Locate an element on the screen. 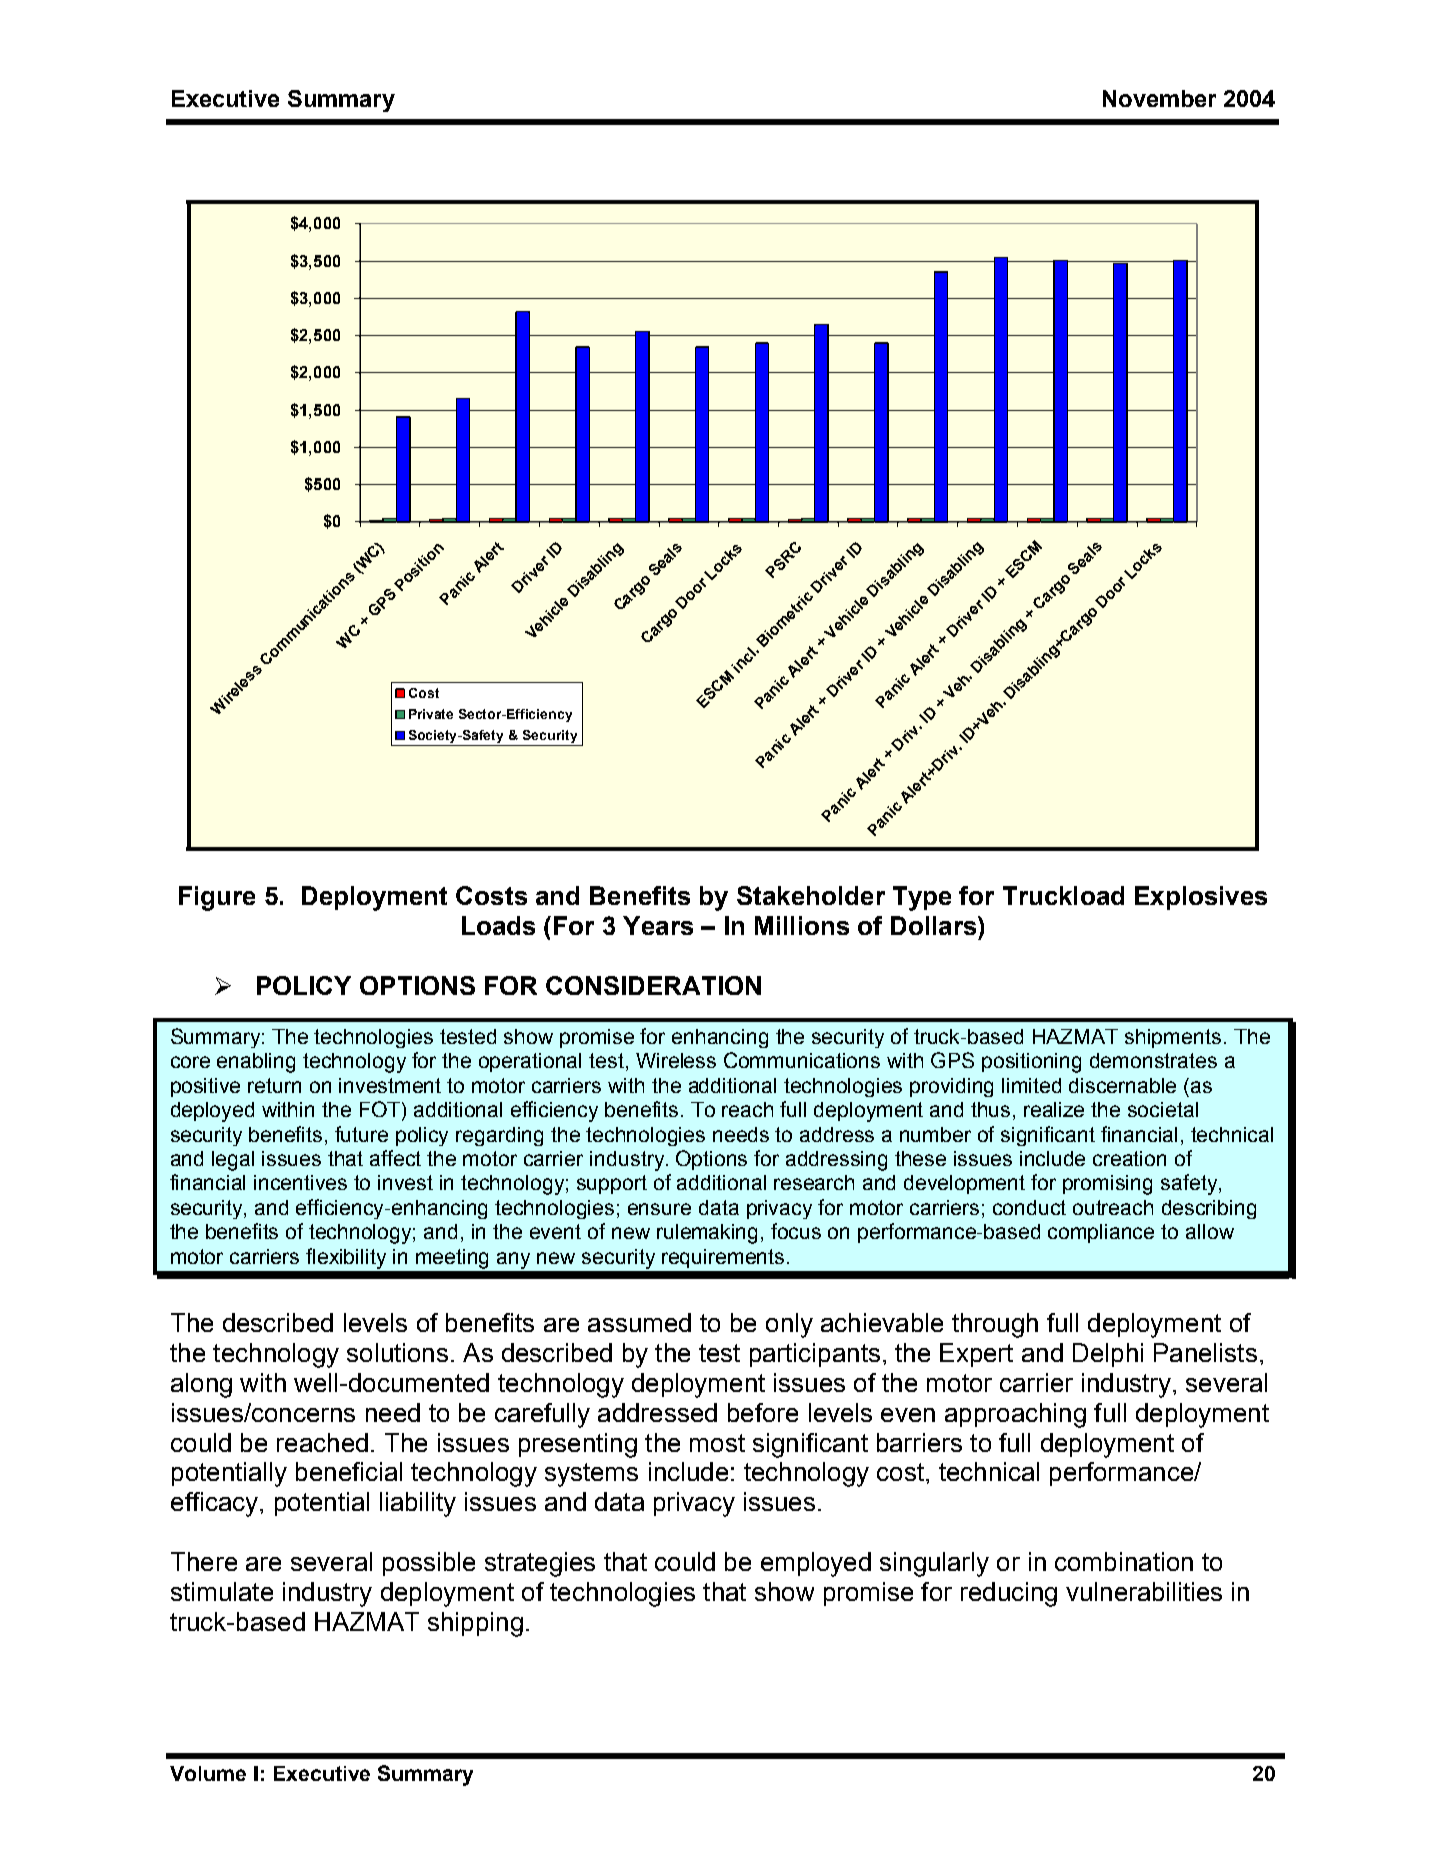 The width and height of the screenshot is (1446, 1871). vulnerabilities is located at coordinates (1144, 1591).
